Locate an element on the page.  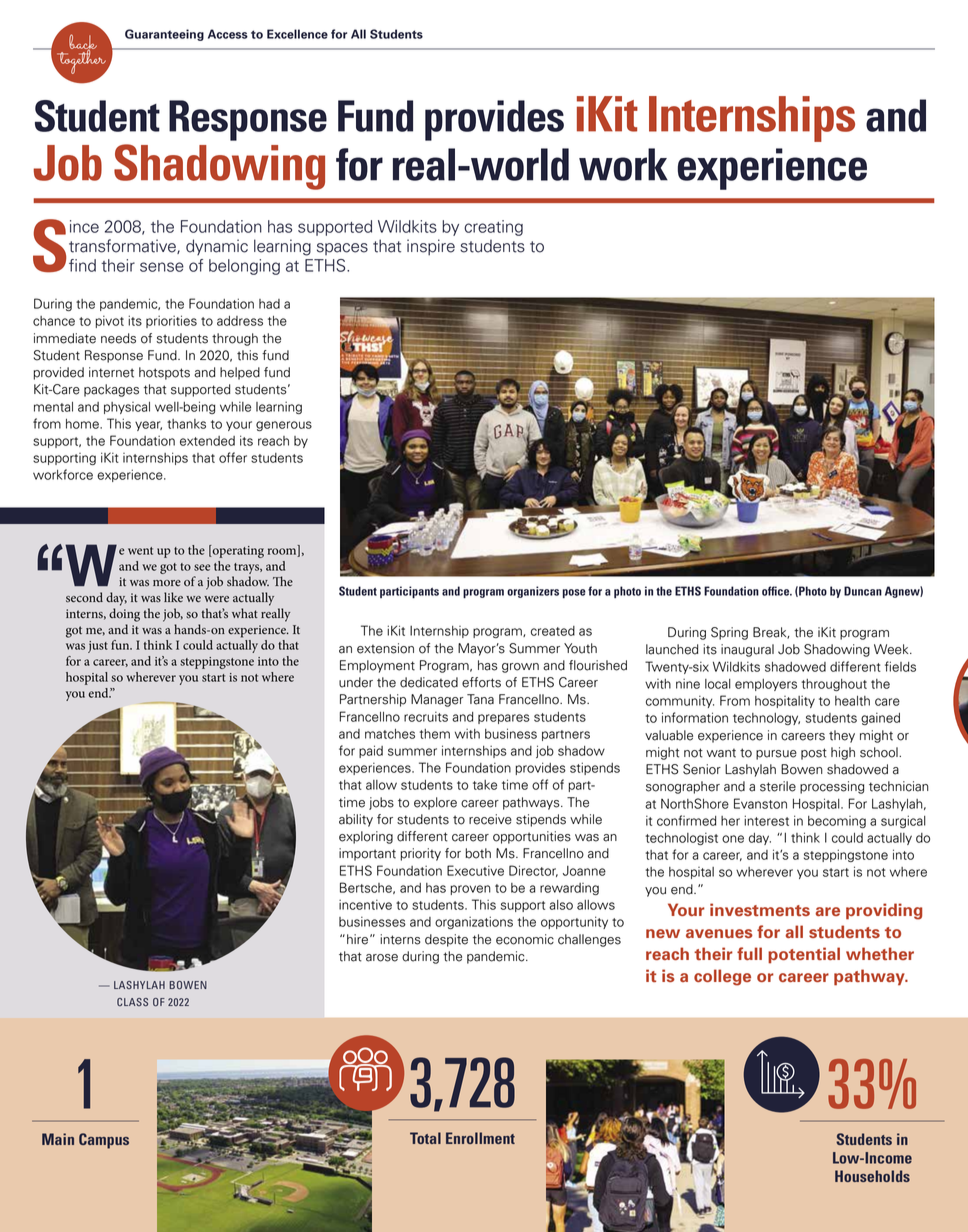
organizers is located at coordinates (533, 592).
